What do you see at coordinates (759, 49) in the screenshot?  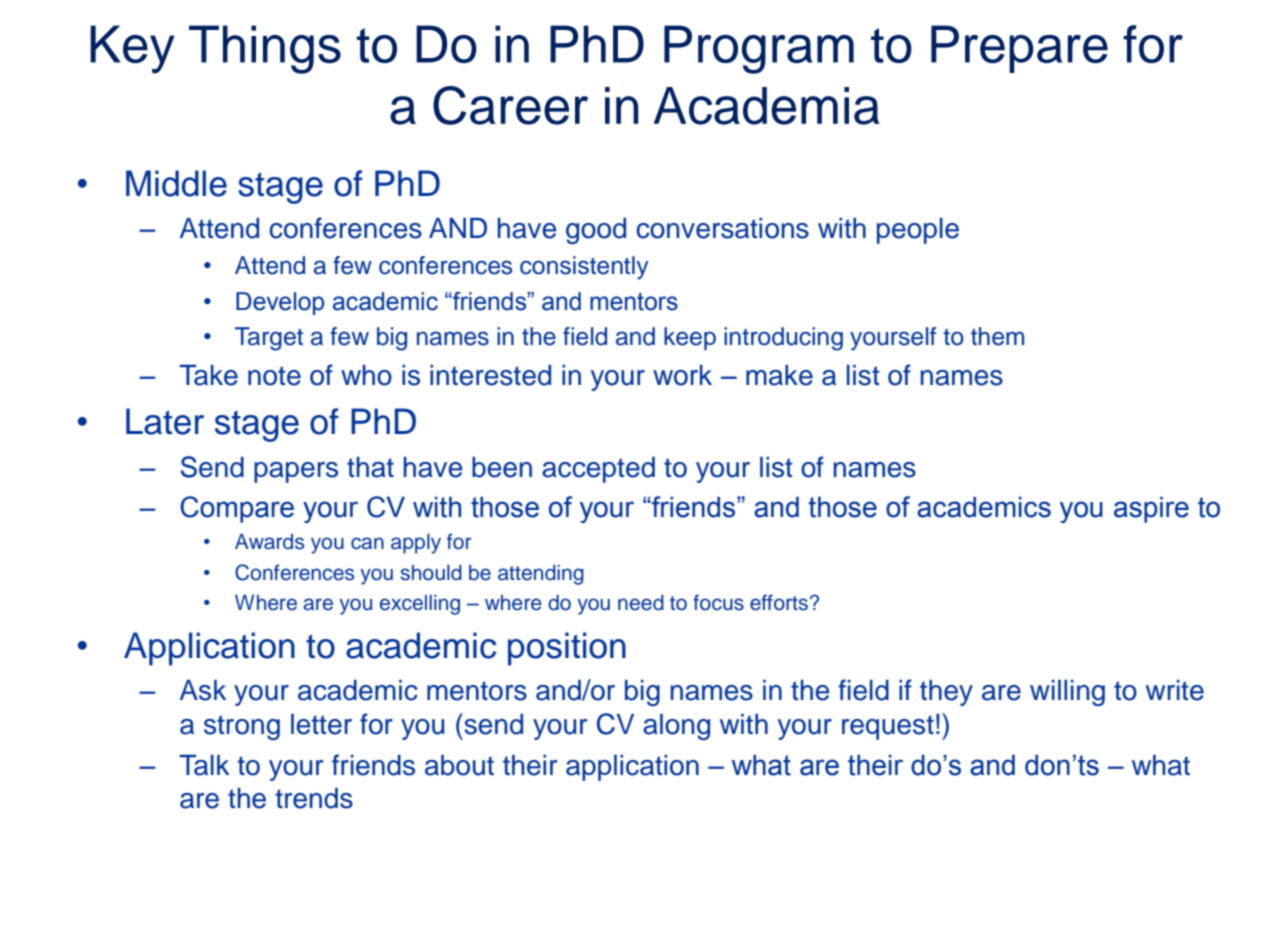 I see `Program` at bounding box center [759, 49].
